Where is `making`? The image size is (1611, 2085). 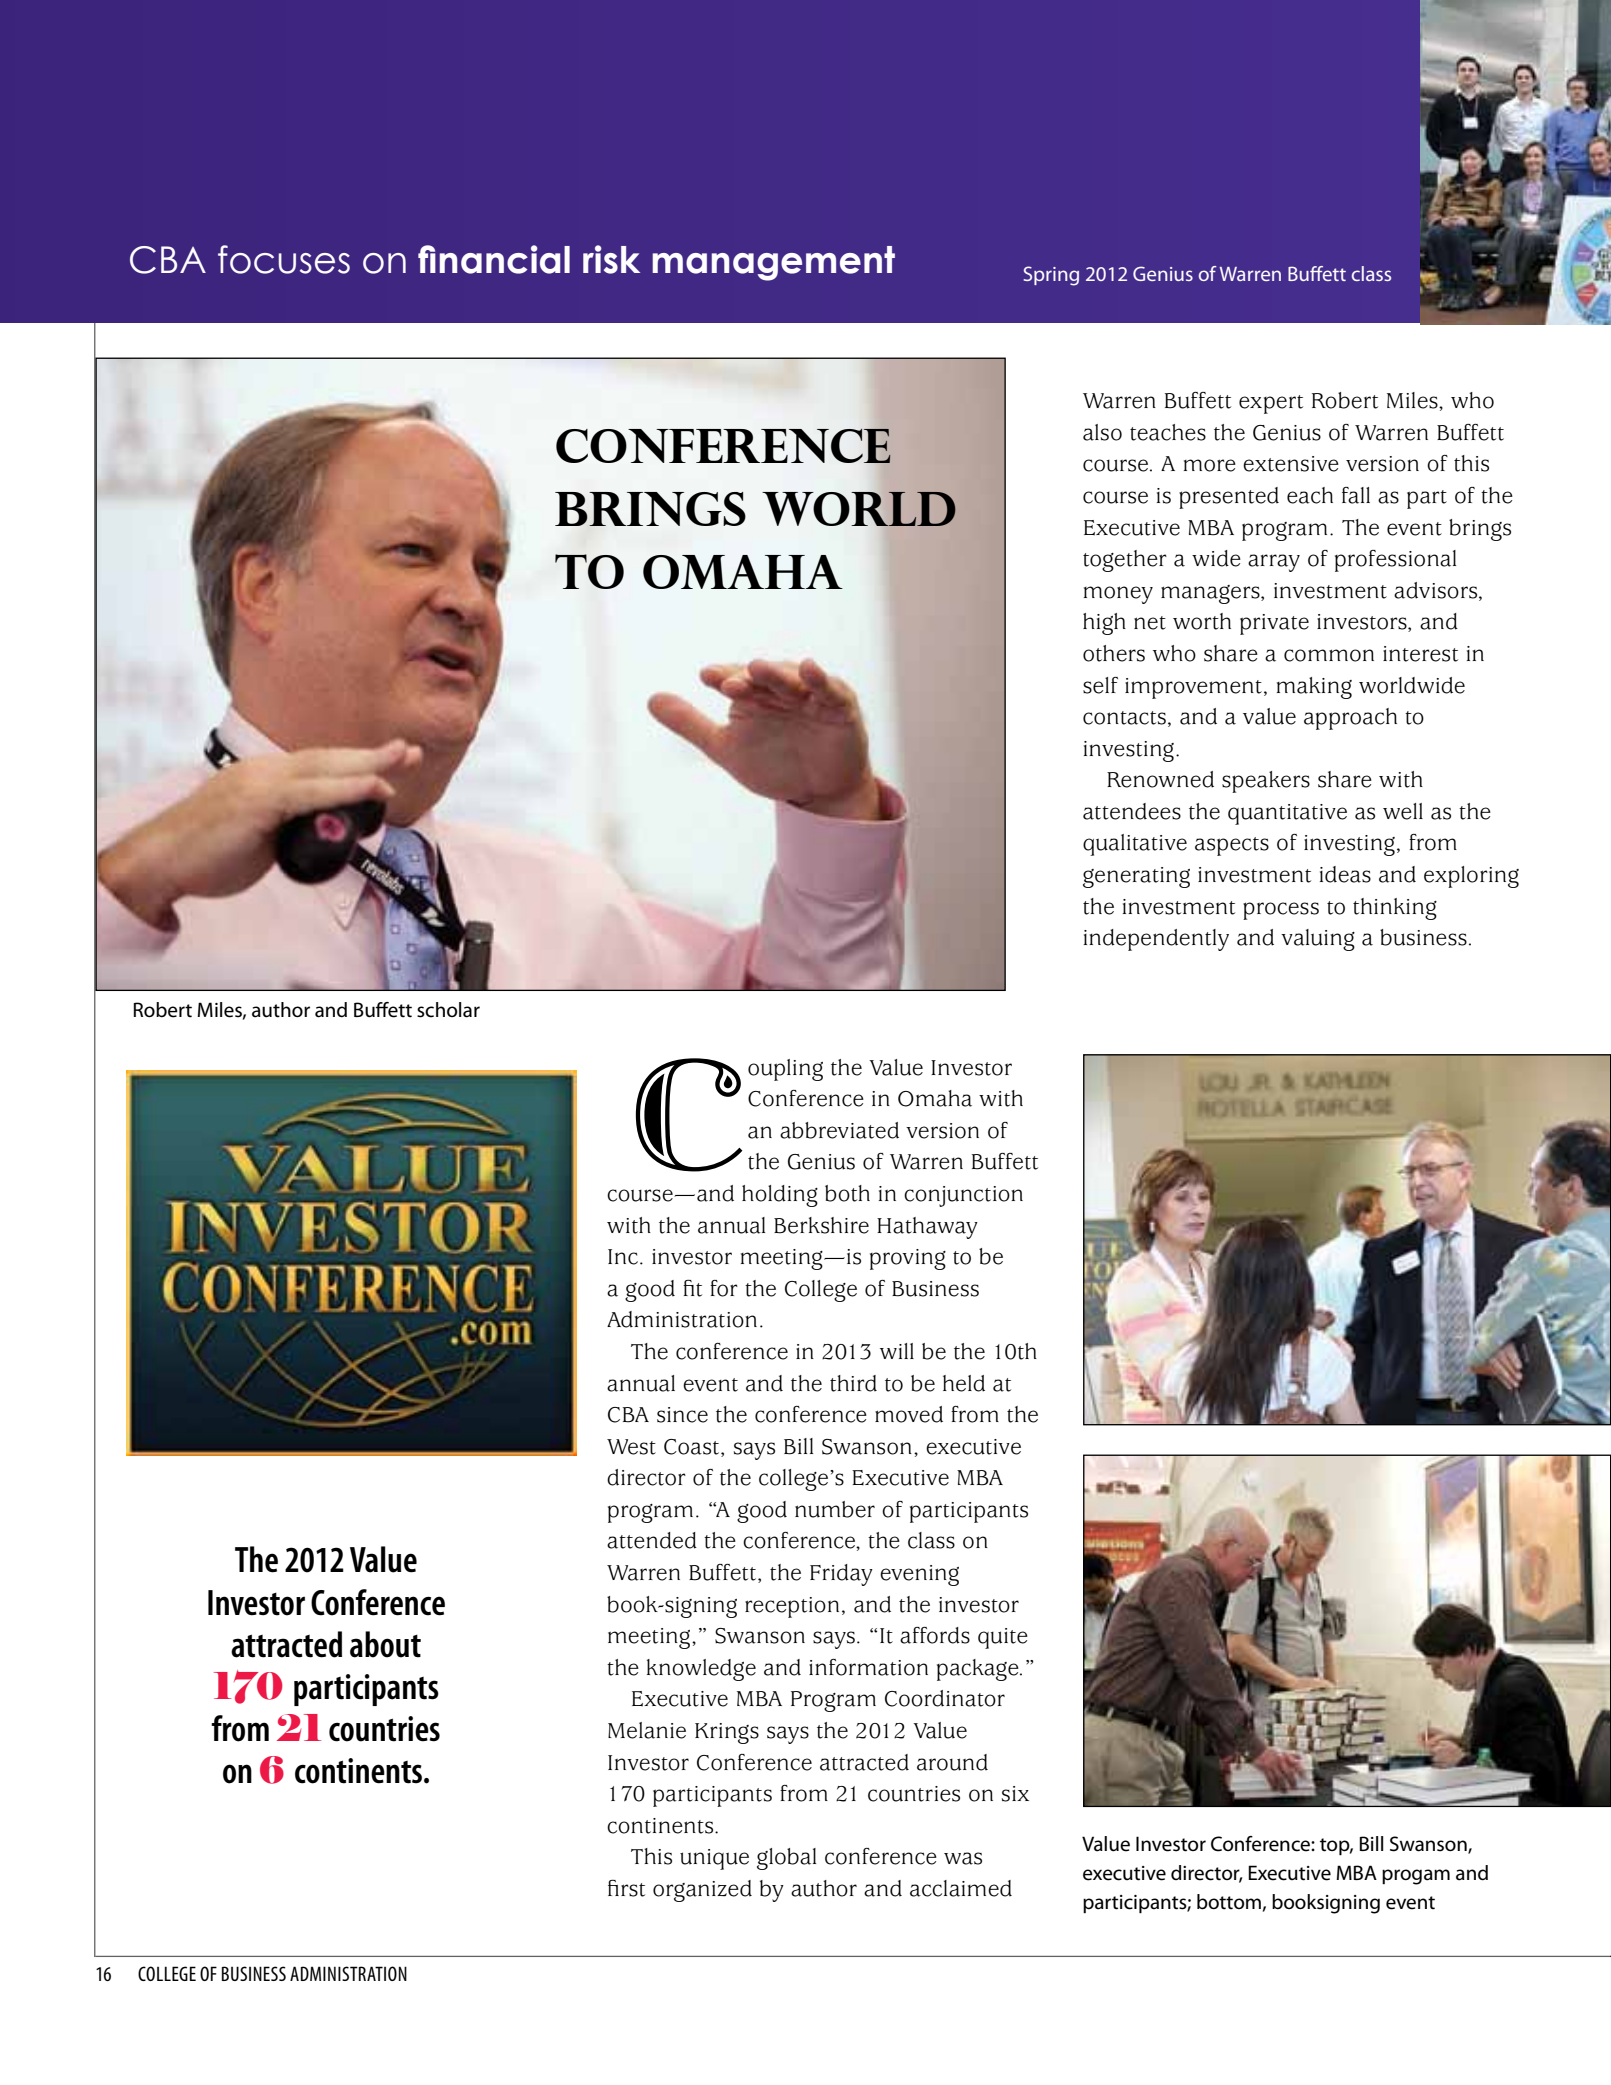
making is located at coordinates (1314, 688).
